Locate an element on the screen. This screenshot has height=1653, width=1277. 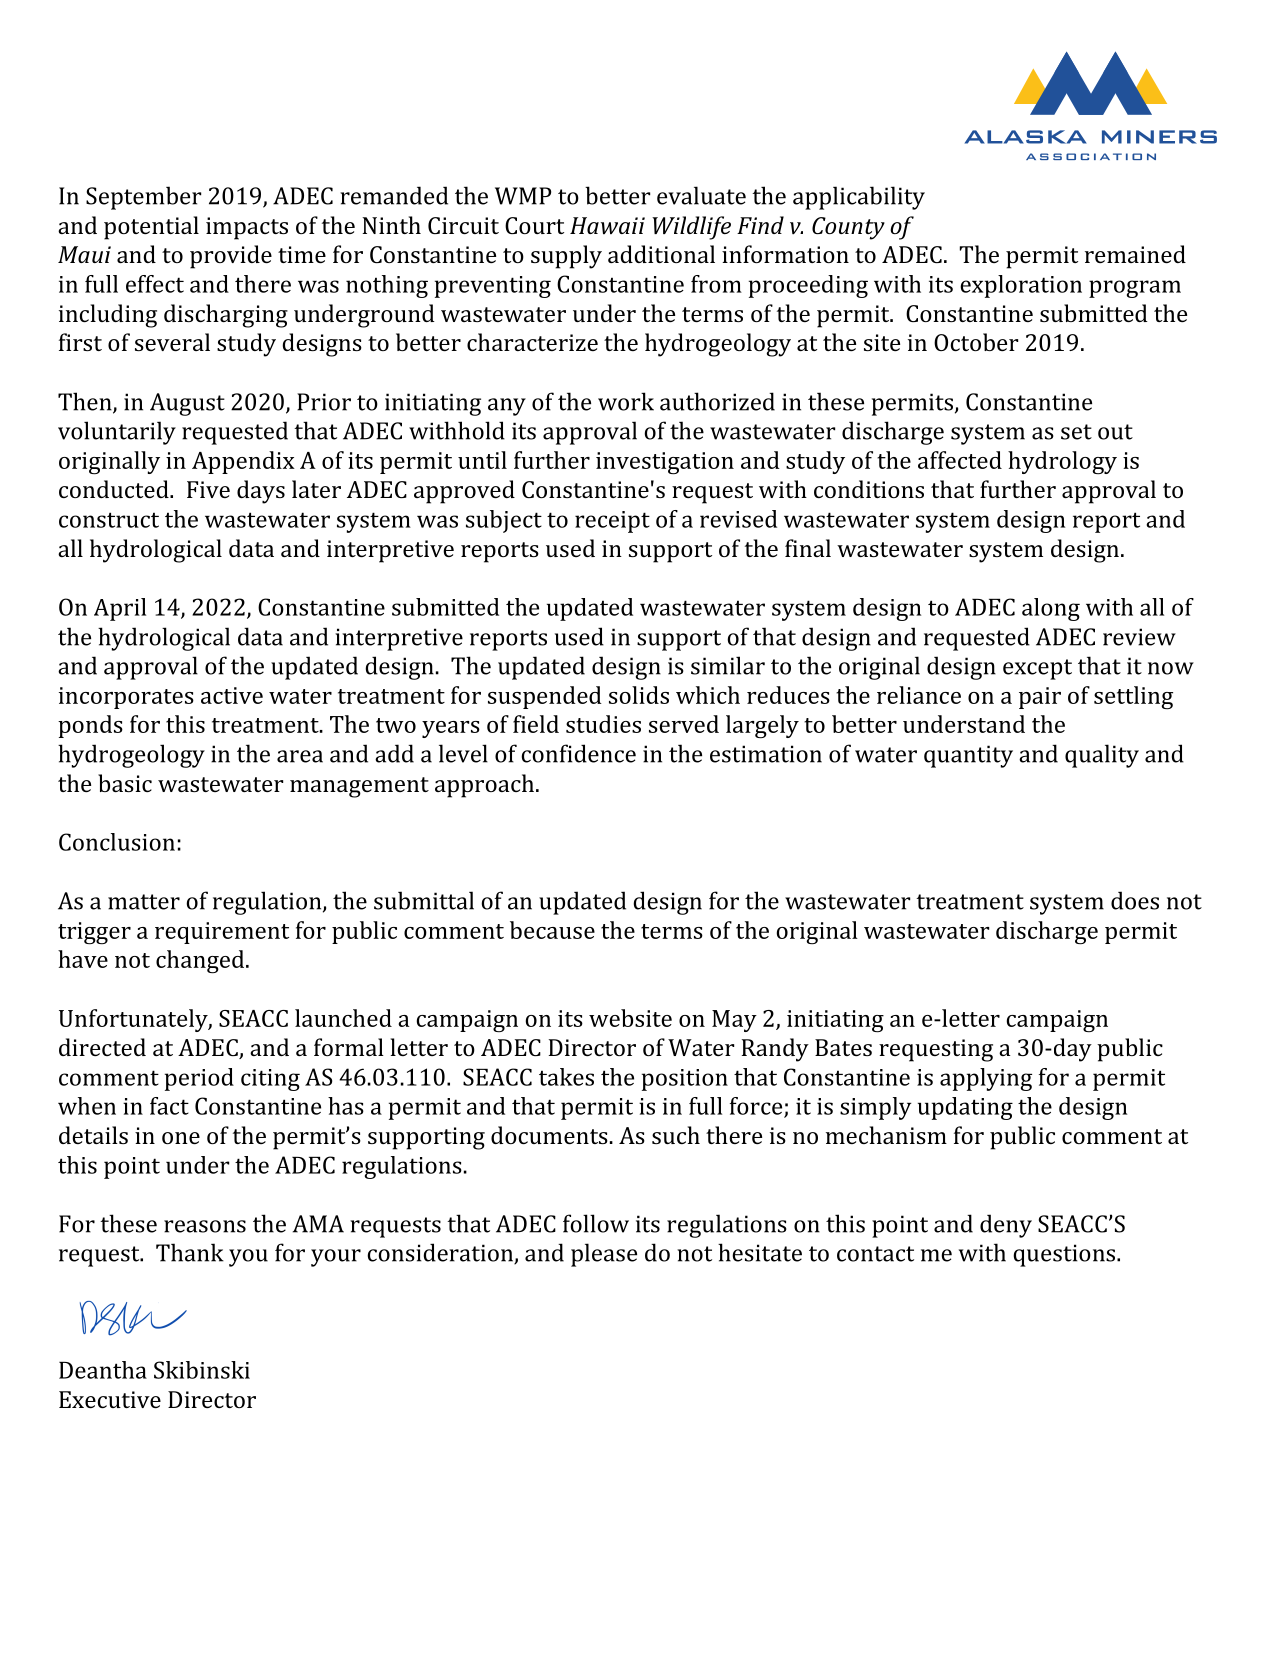
confidence is located at coordinates (578, 753).
